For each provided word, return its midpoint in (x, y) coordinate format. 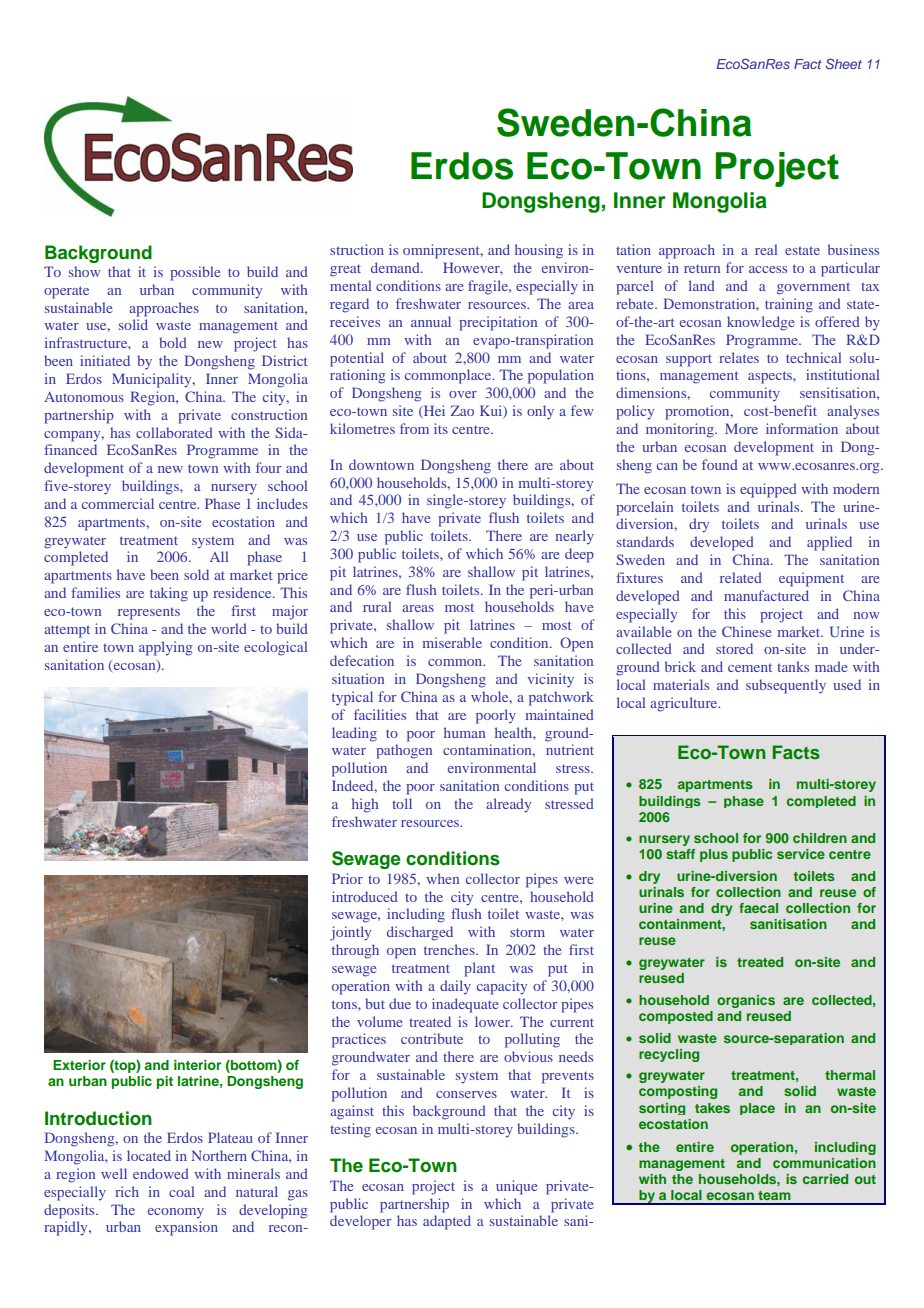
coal (181, 1191)
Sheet (843, 63)
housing (539, 251)
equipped (768, 490)
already (508, 805)
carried (825, 1179)
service (801, 854)
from (414, 428)
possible (195, 273)
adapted (447, 1222)
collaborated (174, 432)
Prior (347, 878)
